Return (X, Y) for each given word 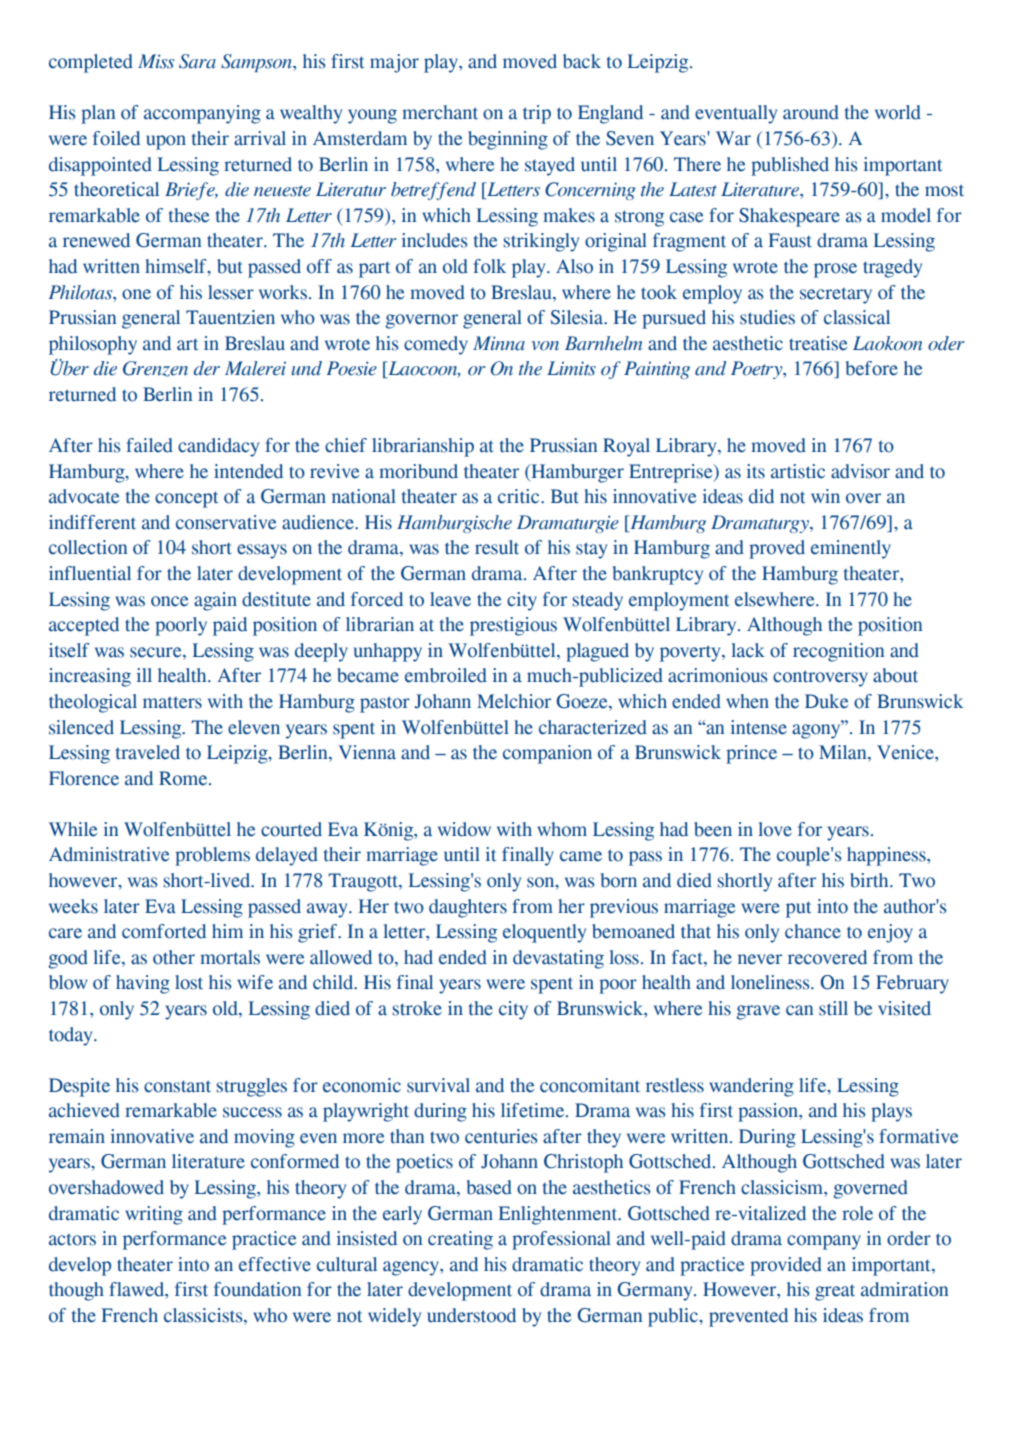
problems (212, 856)
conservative (226, 522)
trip (537, 114)
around (811, 112)
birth (870, 880)
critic (520, 496)
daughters (468, 908)
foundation (257, 1289)
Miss (156, 61)
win (825, 496)
